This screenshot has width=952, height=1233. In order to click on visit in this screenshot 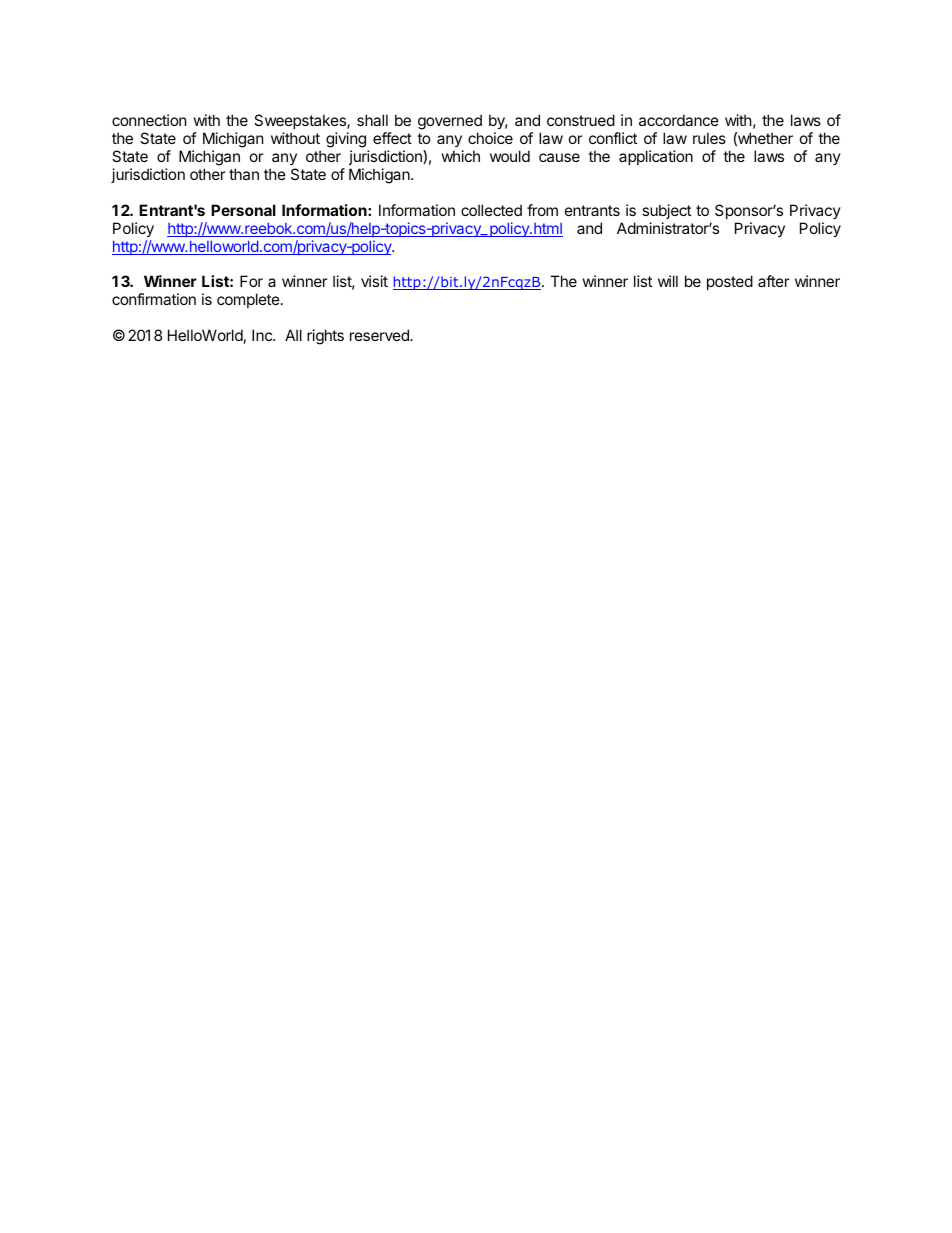, I will do `click(374, 281)`.
